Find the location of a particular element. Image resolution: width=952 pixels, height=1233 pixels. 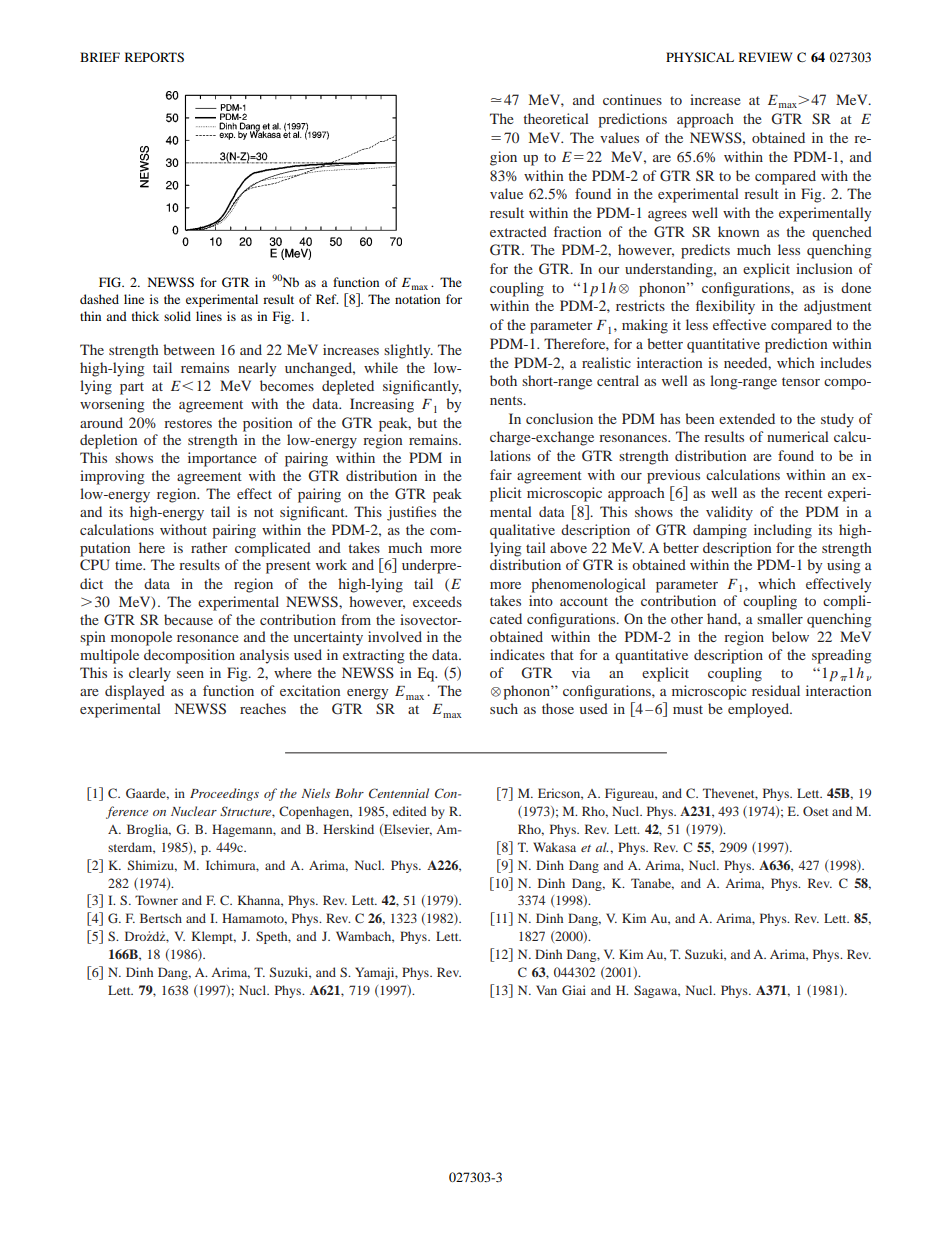

theoretical is located at coordinates (556, 118).
